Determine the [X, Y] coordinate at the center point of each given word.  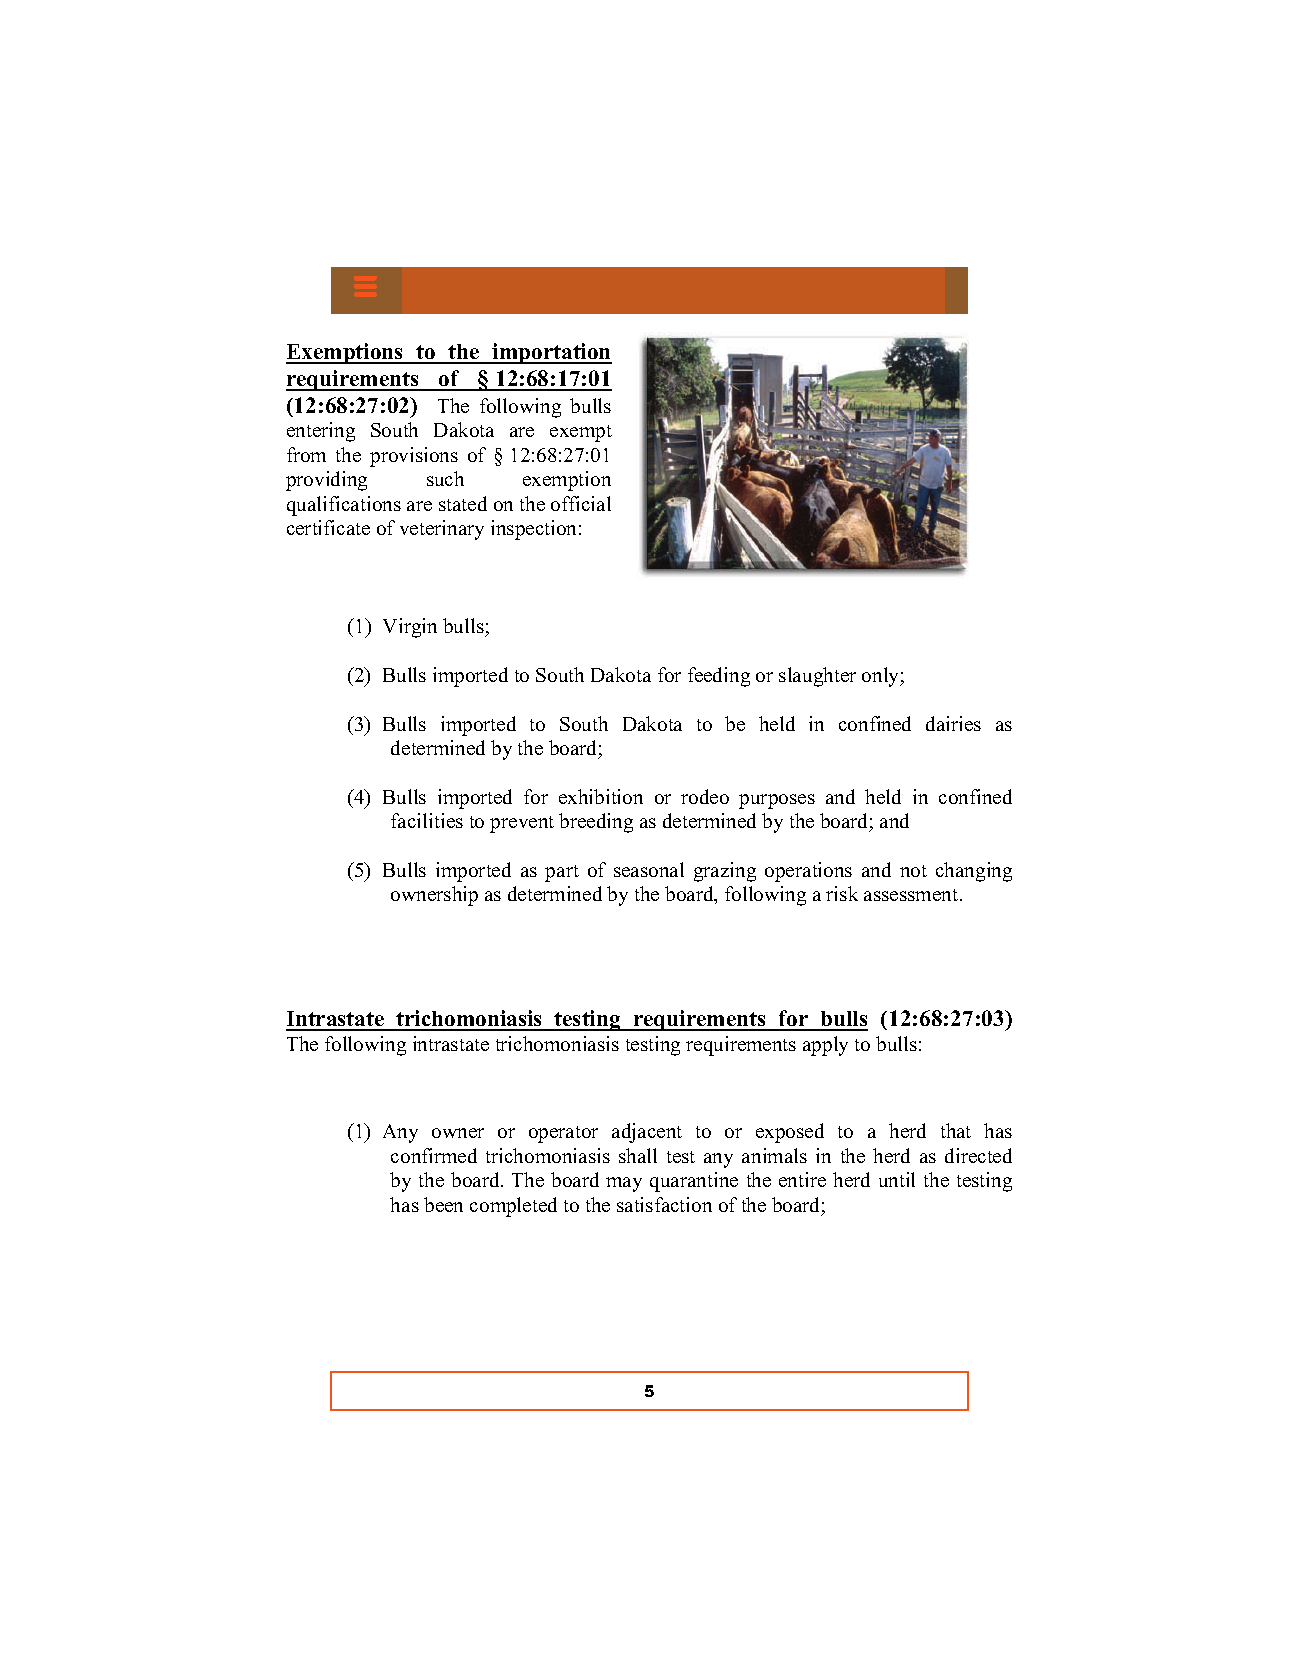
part [562, 873]
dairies [953, 723]
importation [551, 353]
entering [321, 432]
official [581, 503]
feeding [719, 677]
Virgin [410, 628]
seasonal [649, 869]
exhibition [601, 796]
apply [825, 1046]
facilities [427, 820]
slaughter [817, 677]
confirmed [434, 1155]
